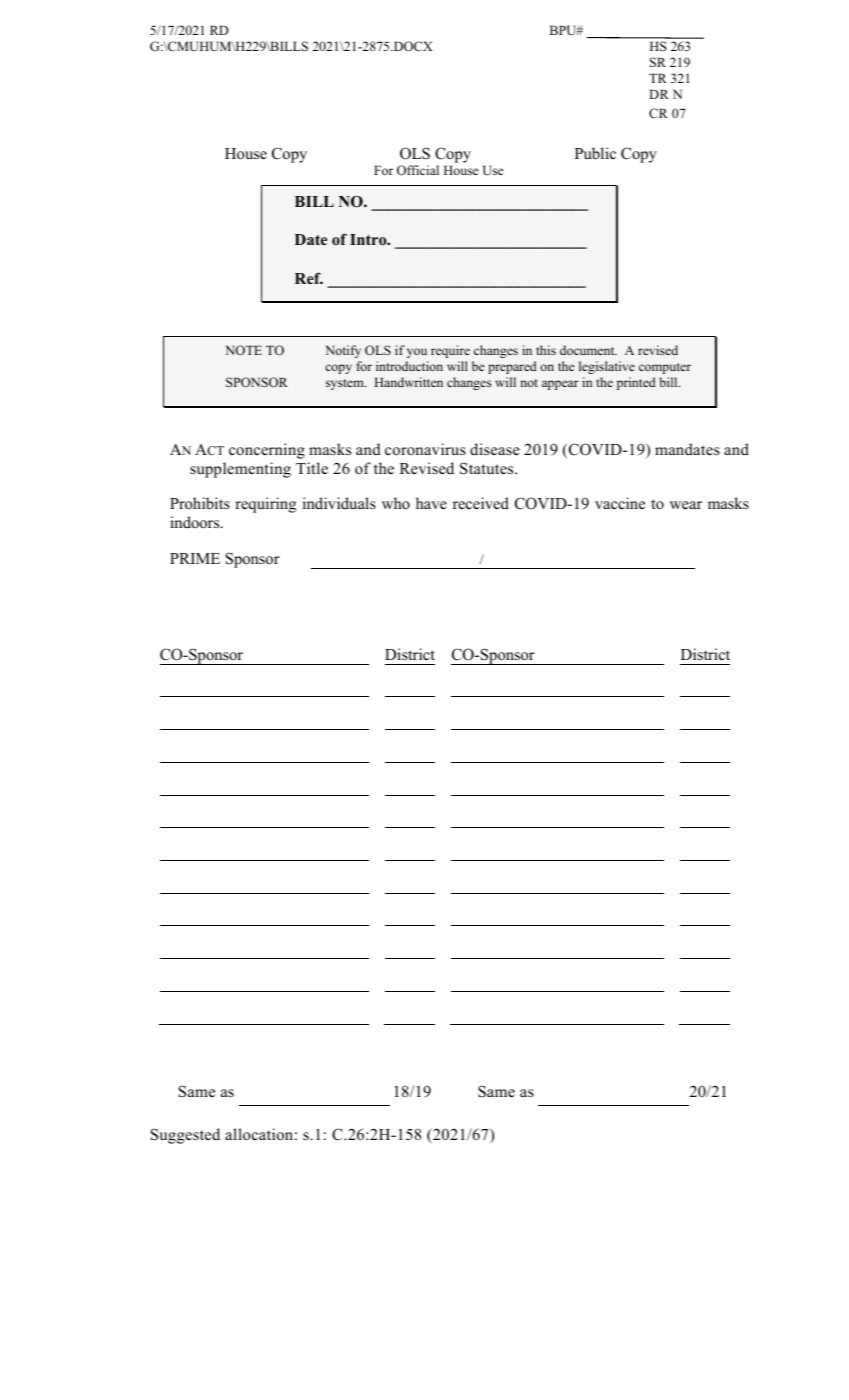 This screenshot has height=1400, width=849. Describe the element at coordinates (620, 503) in the screenshot. I see `vaccine` at that location.
